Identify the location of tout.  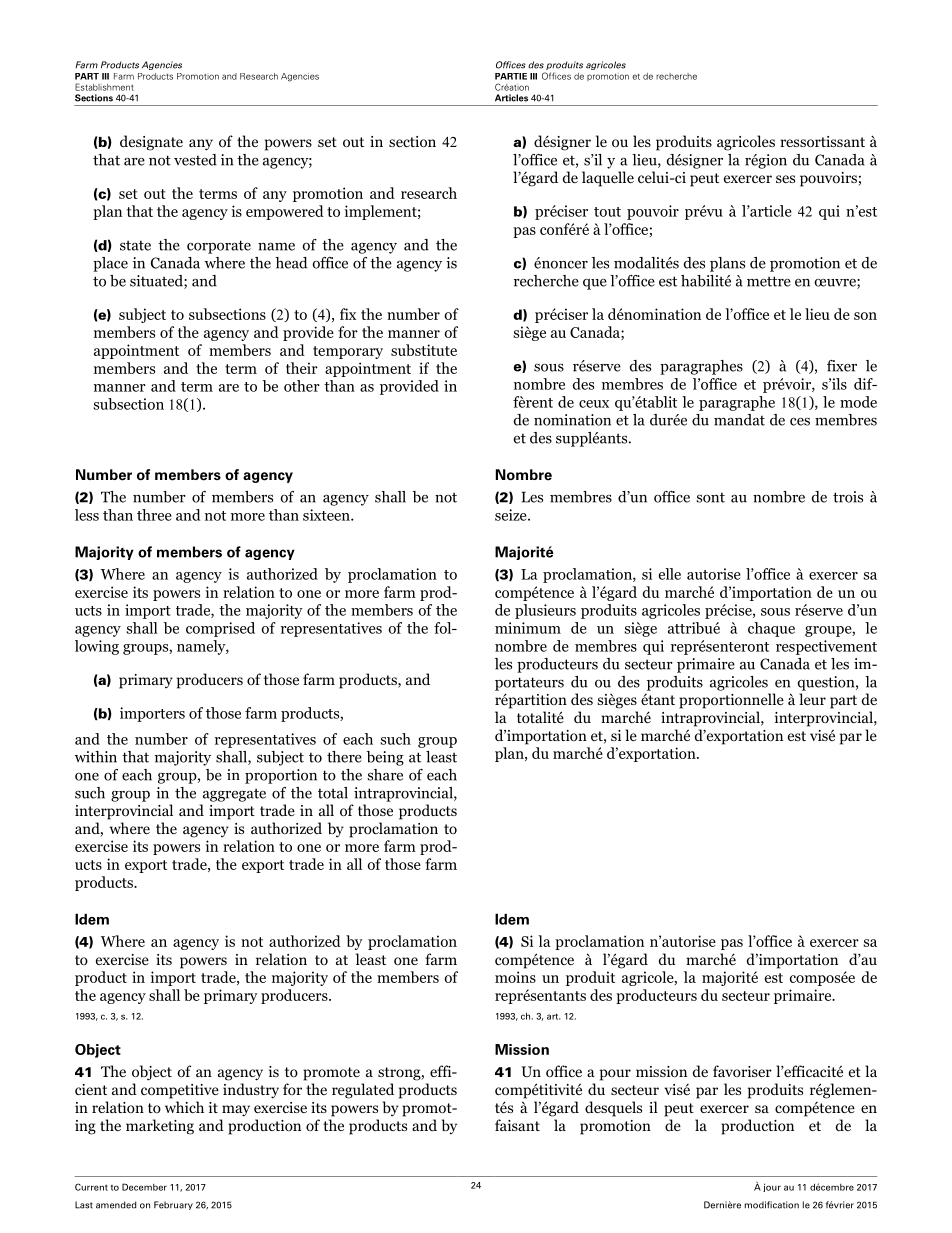
(607, 212).
